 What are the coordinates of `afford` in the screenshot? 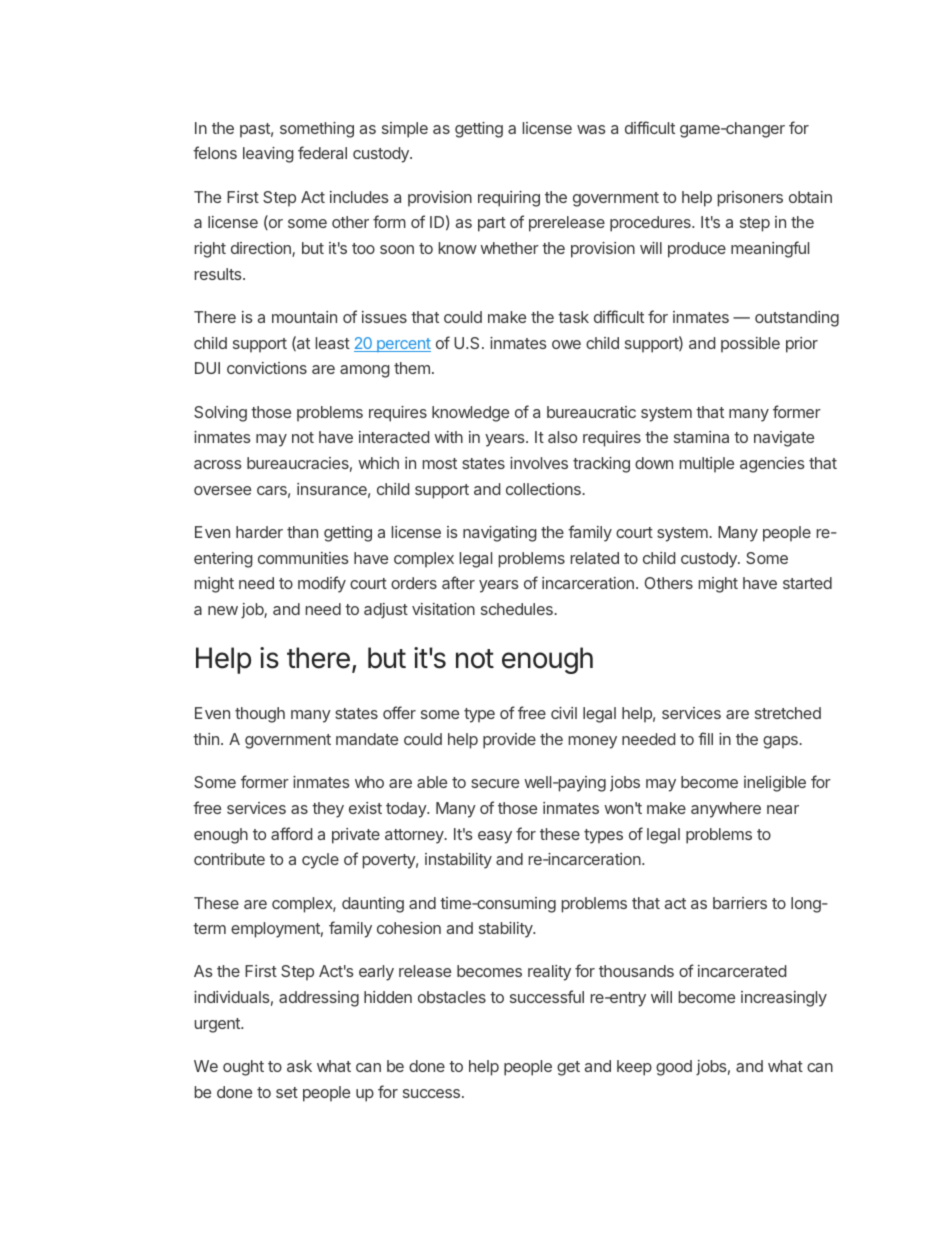 It's located at (291, 833).
